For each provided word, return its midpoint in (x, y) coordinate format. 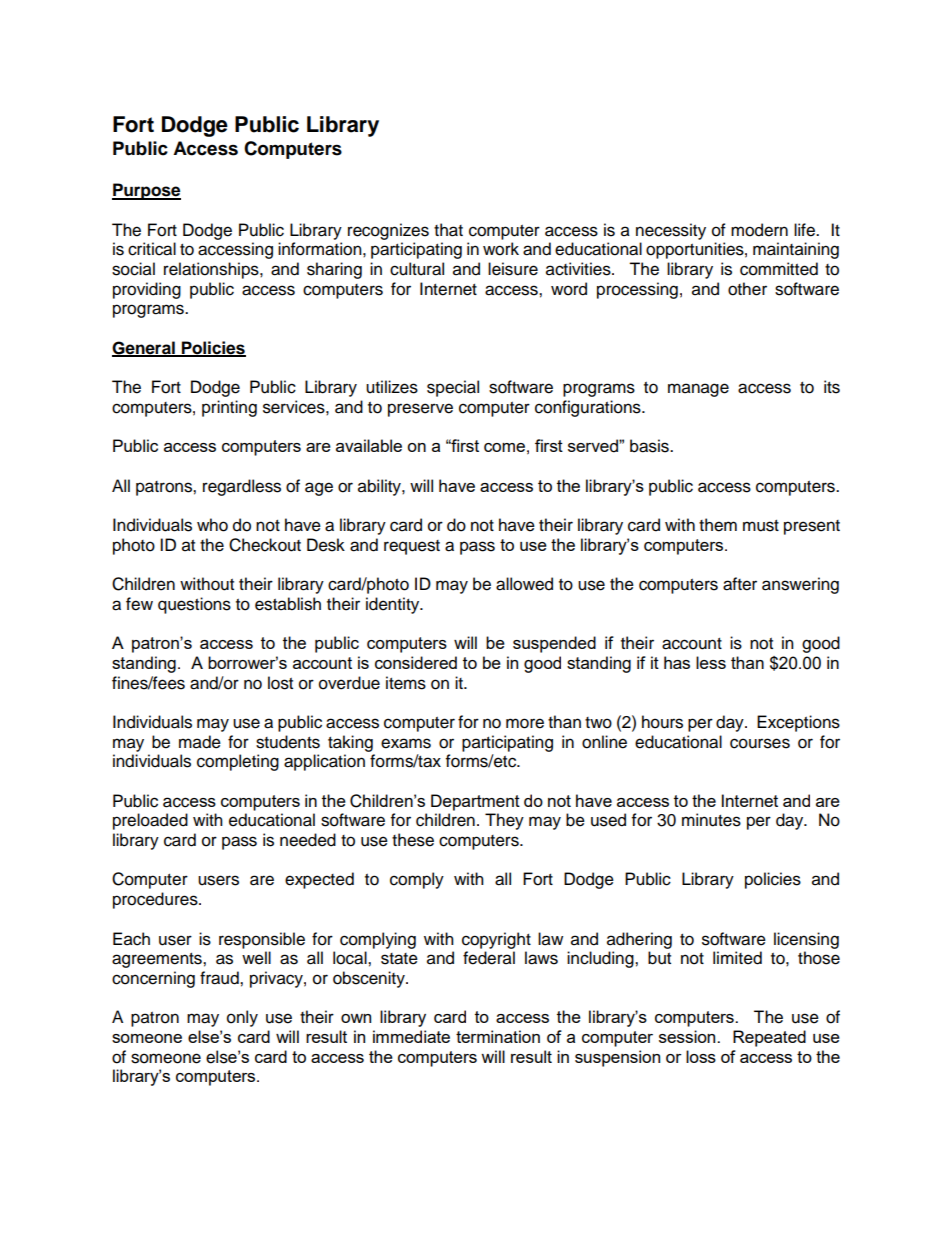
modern (759, 230)
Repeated (769, 1038)
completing (238, 762)
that (448, 230)
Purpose (146, 191)
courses (760, 743)
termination (498, 1036)
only (242, 1018)
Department (475, 802)
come (504, 447)
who (212, 525)
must (761, 526)
